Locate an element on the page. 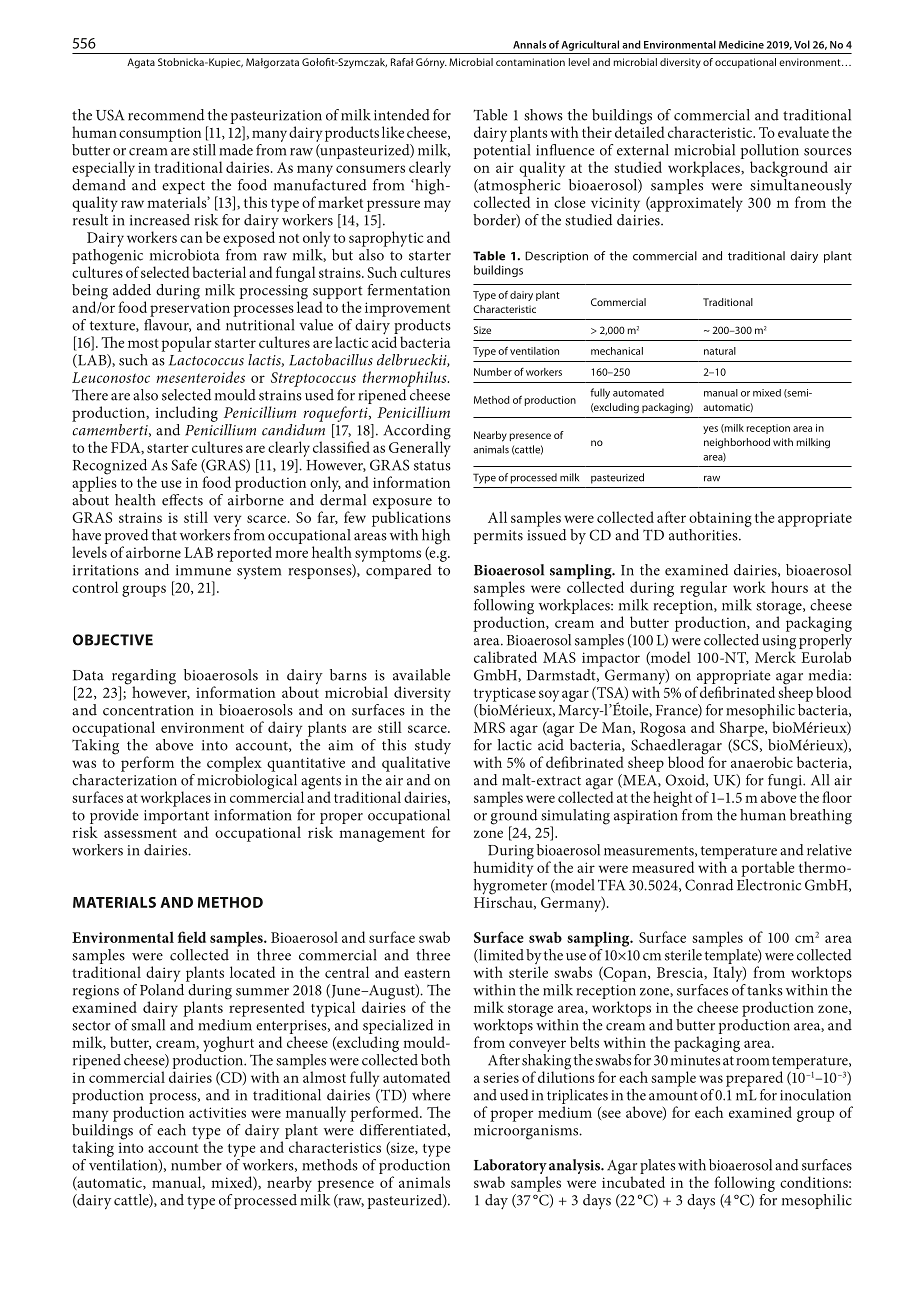 This page has height=1308, width=924. fungi is located at coordinates (786, 783).
